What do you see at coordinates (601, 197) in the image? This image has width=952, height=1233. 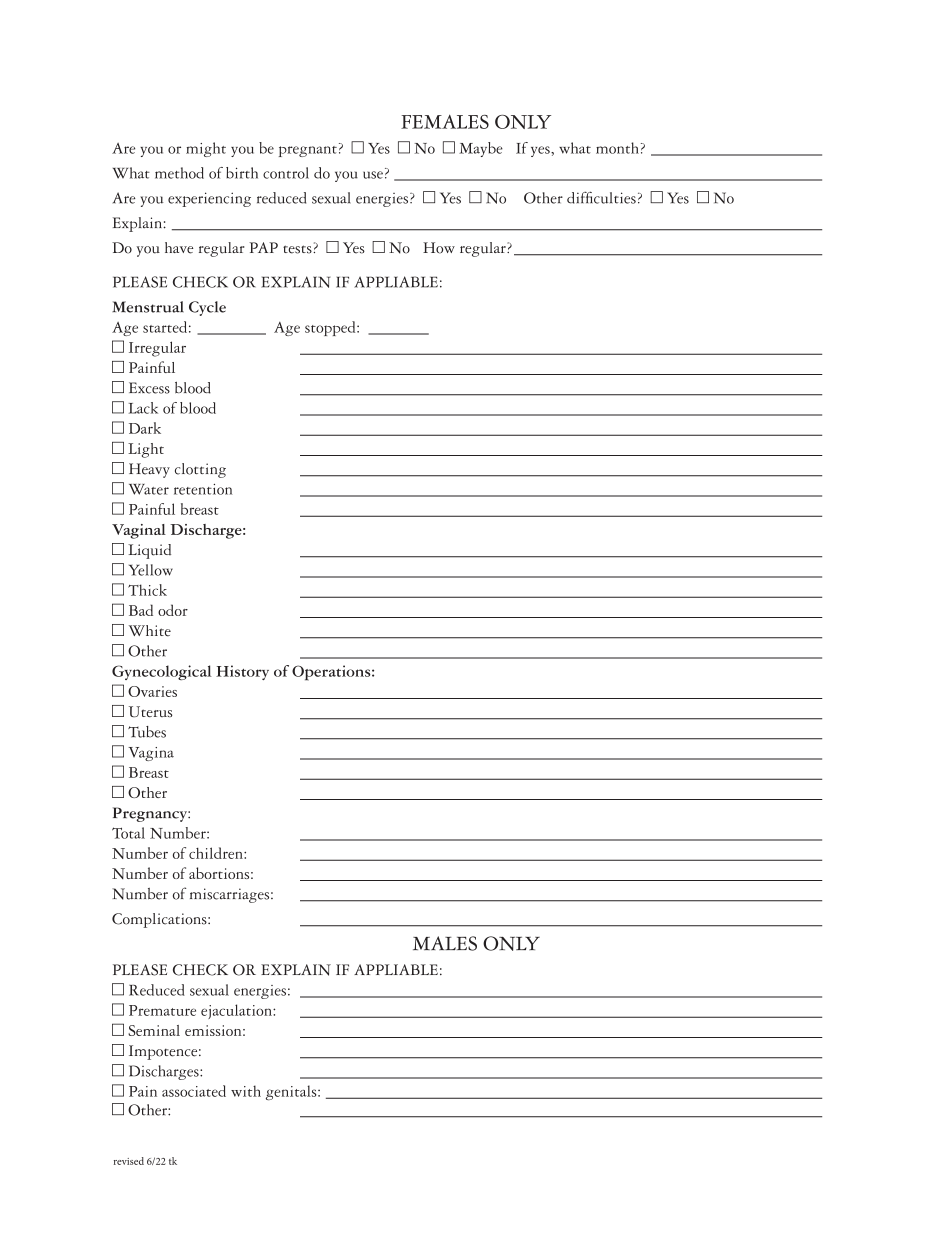 I see `difficulties` at bounding box center [601, 197].
